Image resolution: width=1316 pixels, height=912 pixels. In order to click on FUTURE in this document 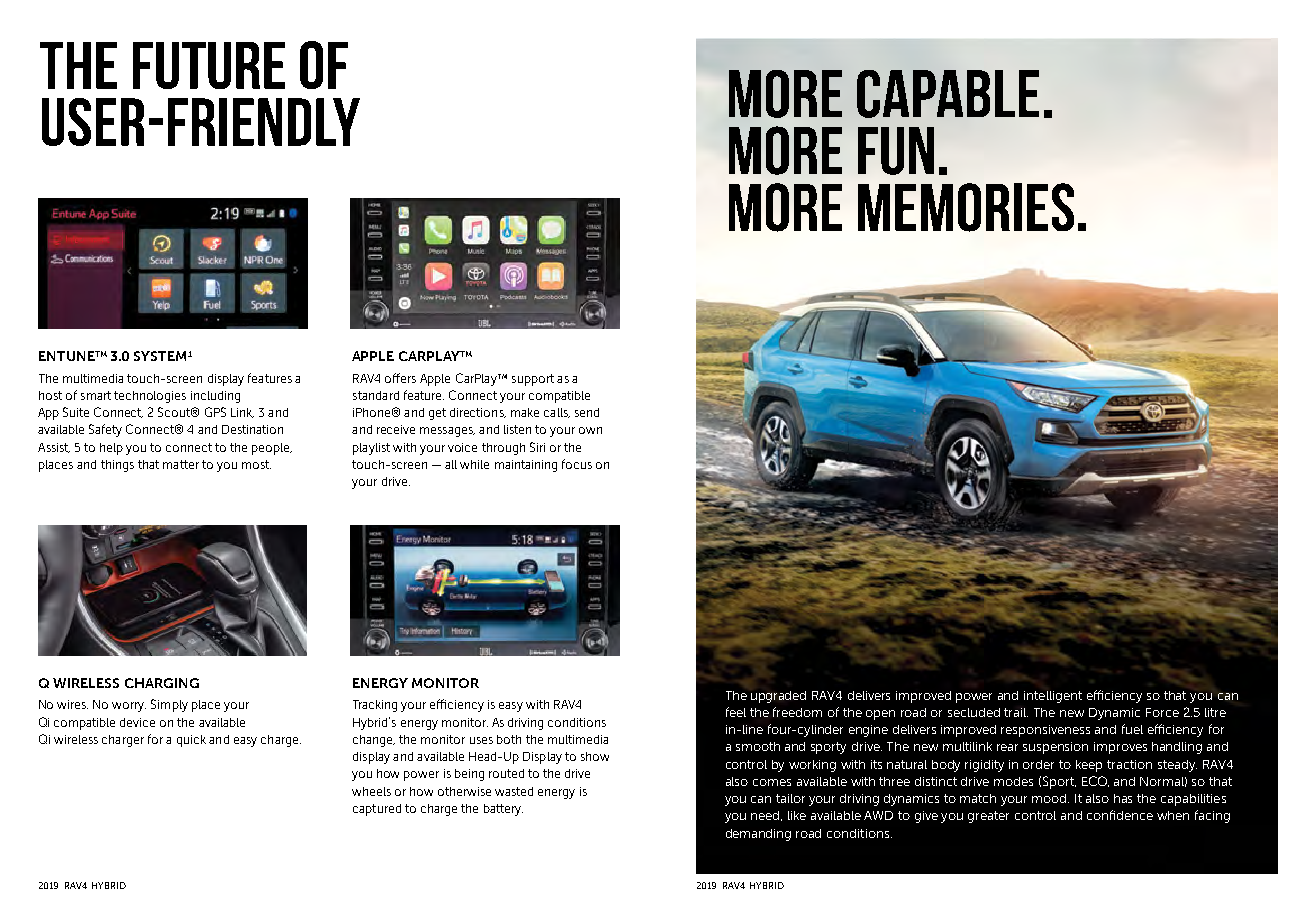, I will do `click(209, 65)`.
